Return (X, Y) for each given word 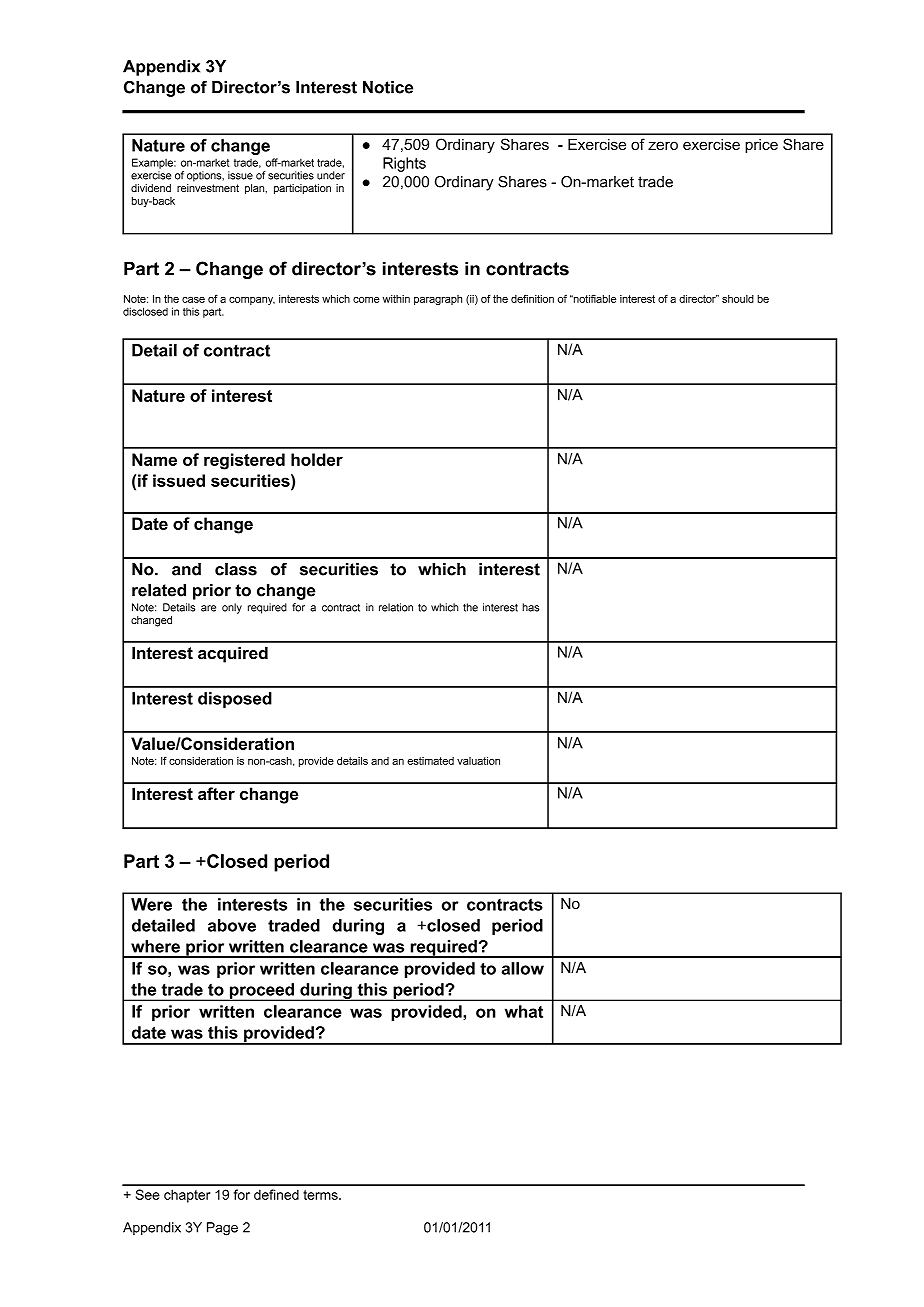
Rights (404, 164)
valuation (478, 761)
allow (523, 968)
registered (244, 461)
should (738, 299)
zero (663, 145)
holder (317, 459)
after (216, 793)
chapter (187, 1196)
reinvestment (208, 188)
